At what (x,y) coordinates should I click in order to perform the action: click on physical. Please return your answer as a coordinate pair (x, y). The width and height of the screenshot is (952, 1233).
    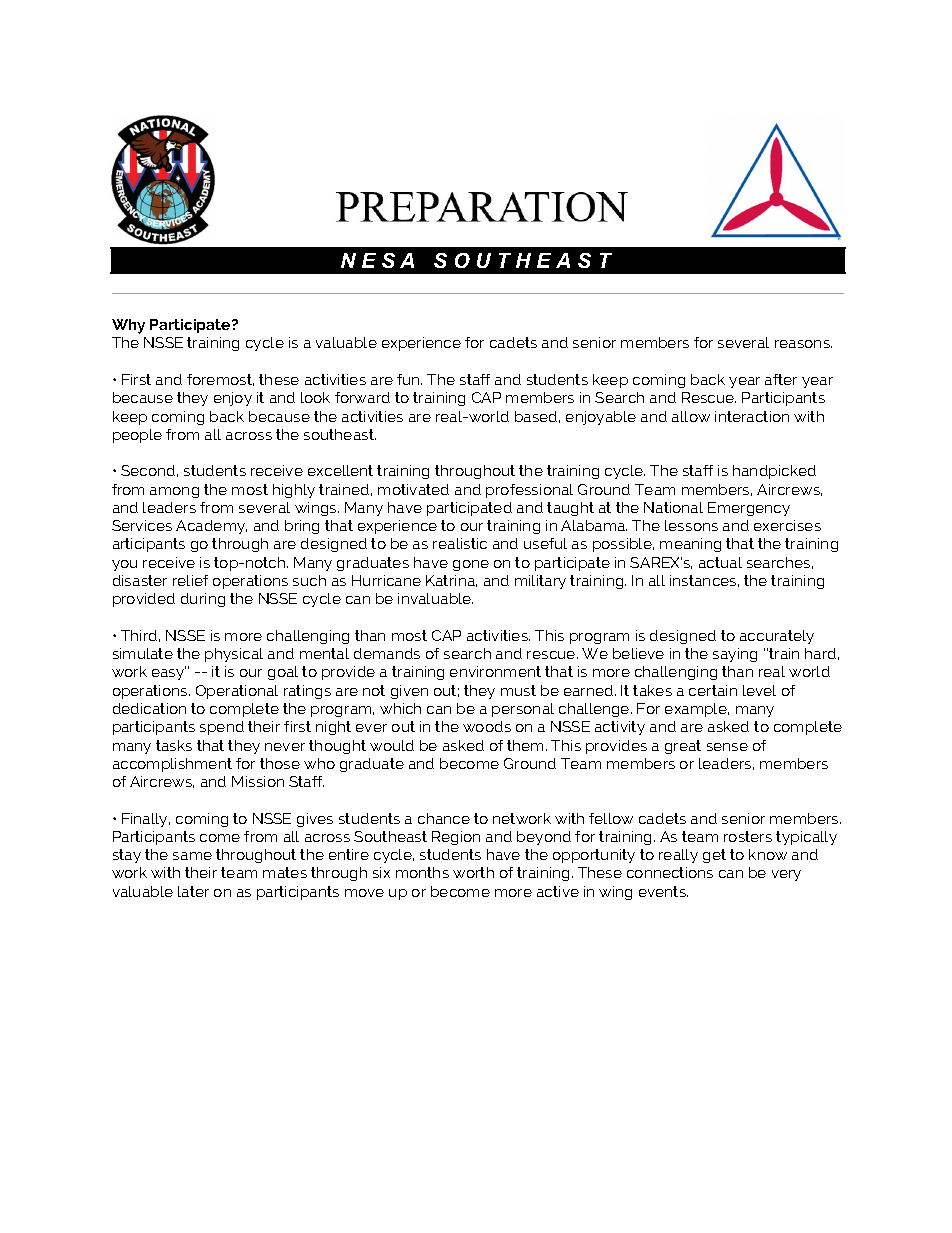
    Looking at the image, I should click on (234, 655).
